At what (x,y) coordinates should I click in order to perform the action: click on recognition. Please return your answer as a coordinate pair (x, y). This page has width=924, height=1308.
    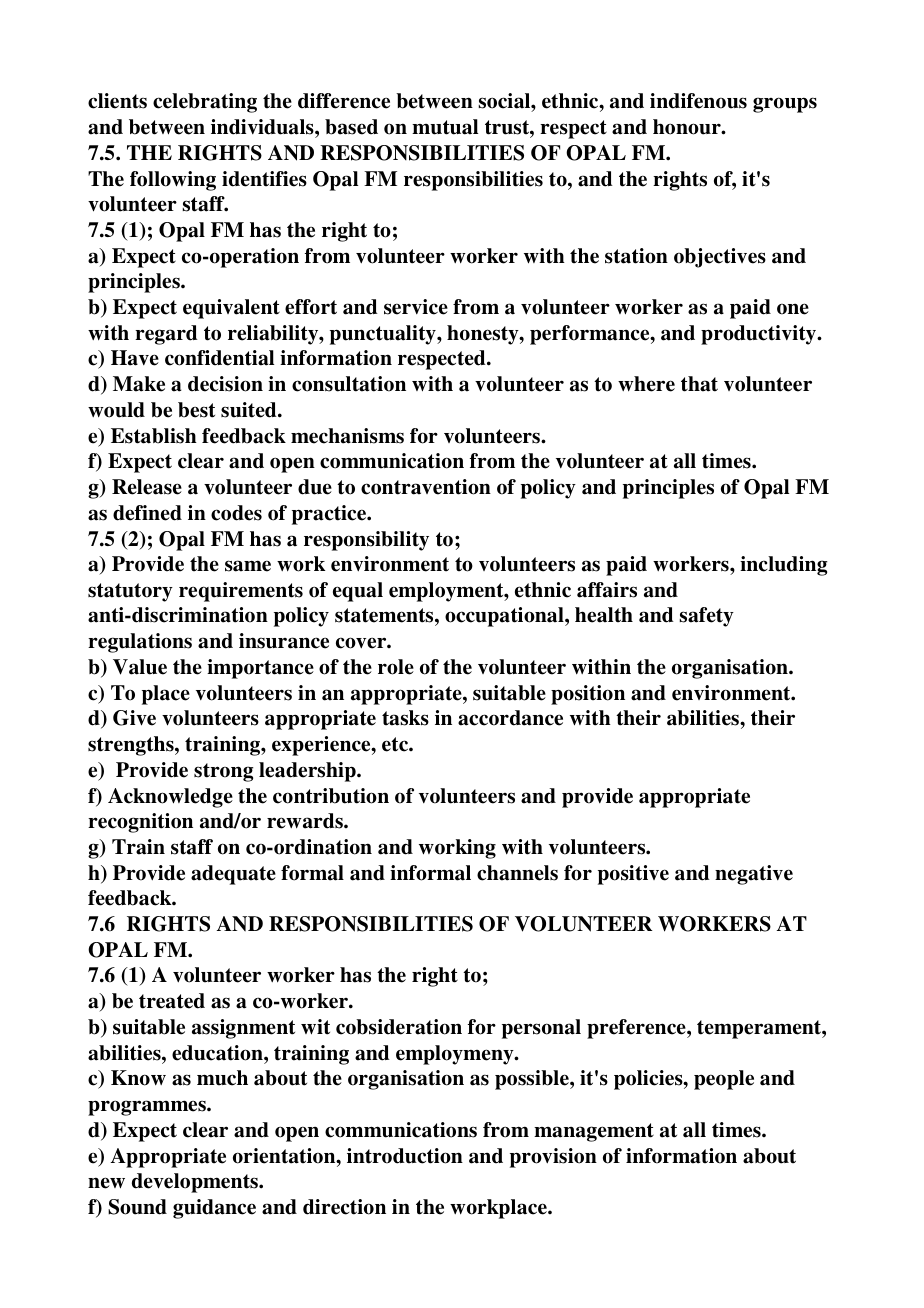
    Looking at the image, I should click on (140, 823).
